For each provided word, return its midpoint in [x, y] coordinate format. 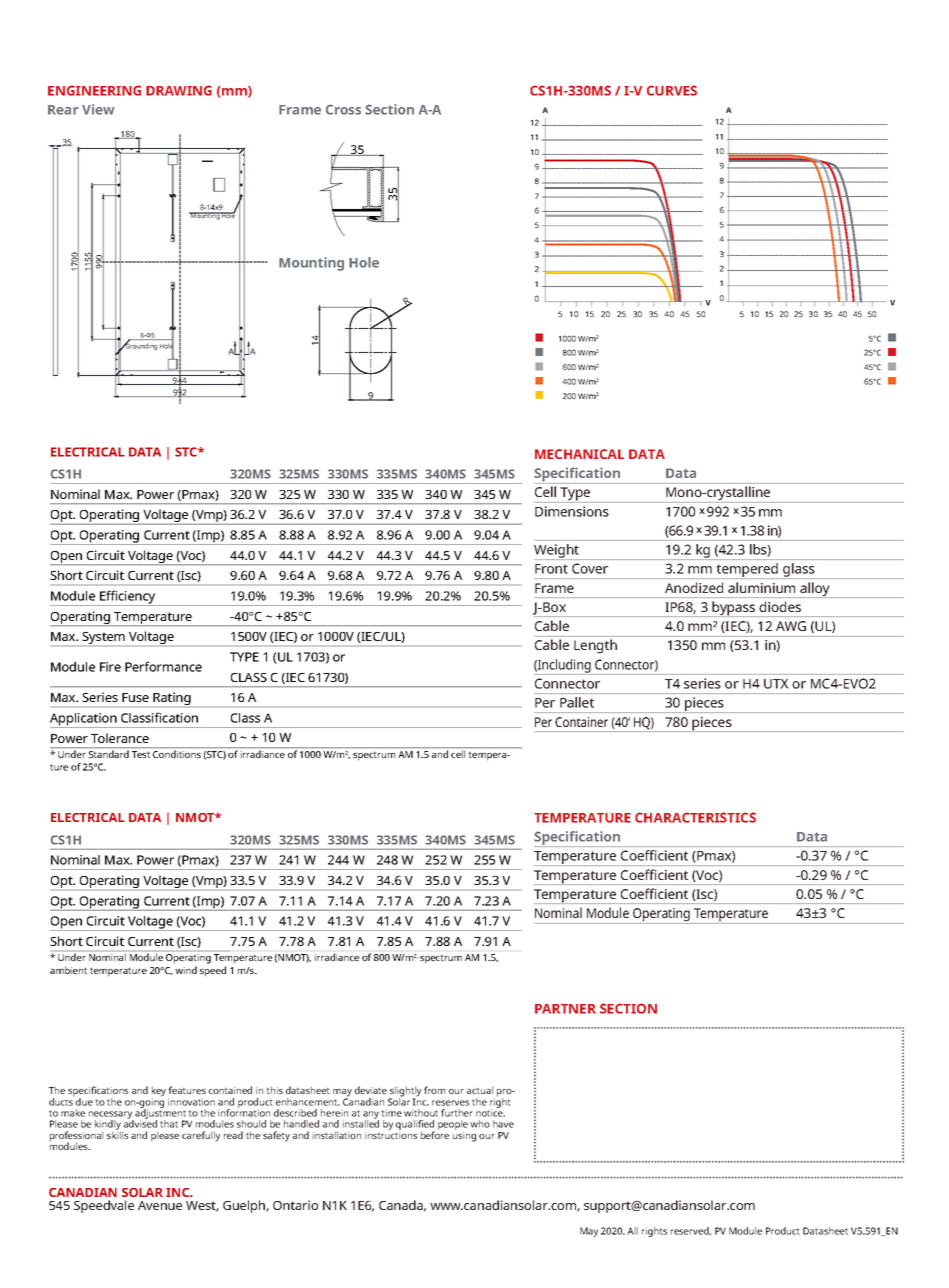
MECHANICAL [579, 454]
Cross [343, 109]
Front [551, 569]
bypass [734, 609]
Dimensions [572, 511]
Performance [163, 666]
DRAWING [179, 90]
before [435, 1134]
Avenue [160, 1205]
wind [186, 970]
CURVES [672, 90]
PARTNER [565, 1009]
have [503, 1124]
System [103, 638]
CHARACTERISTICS [695, 817]
